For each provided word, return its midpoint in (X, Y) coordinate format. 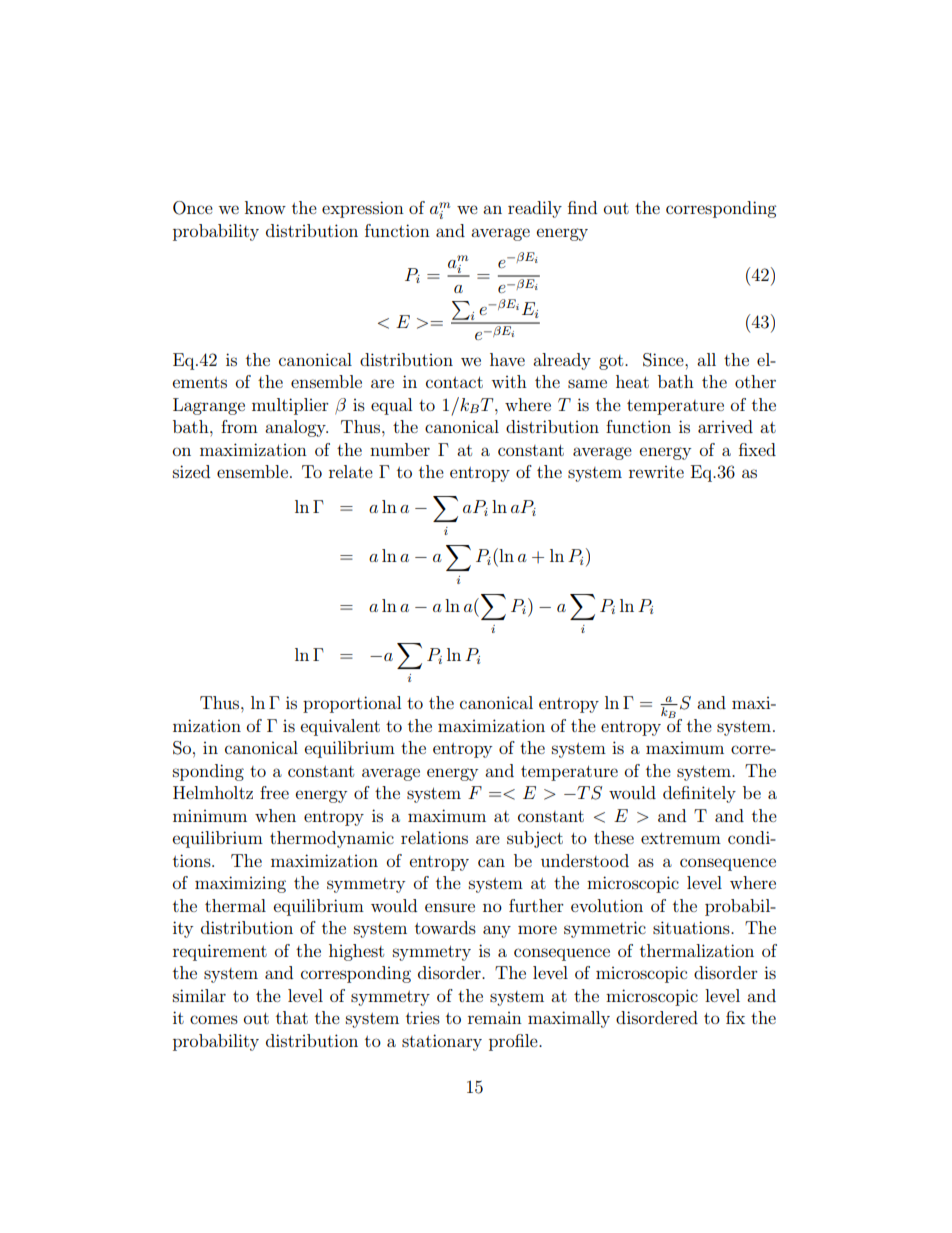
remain (495, 1018)
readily (535, 209)
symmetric (605, 929)
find (582, 207)
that (292, 1017)
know (265, 207)
